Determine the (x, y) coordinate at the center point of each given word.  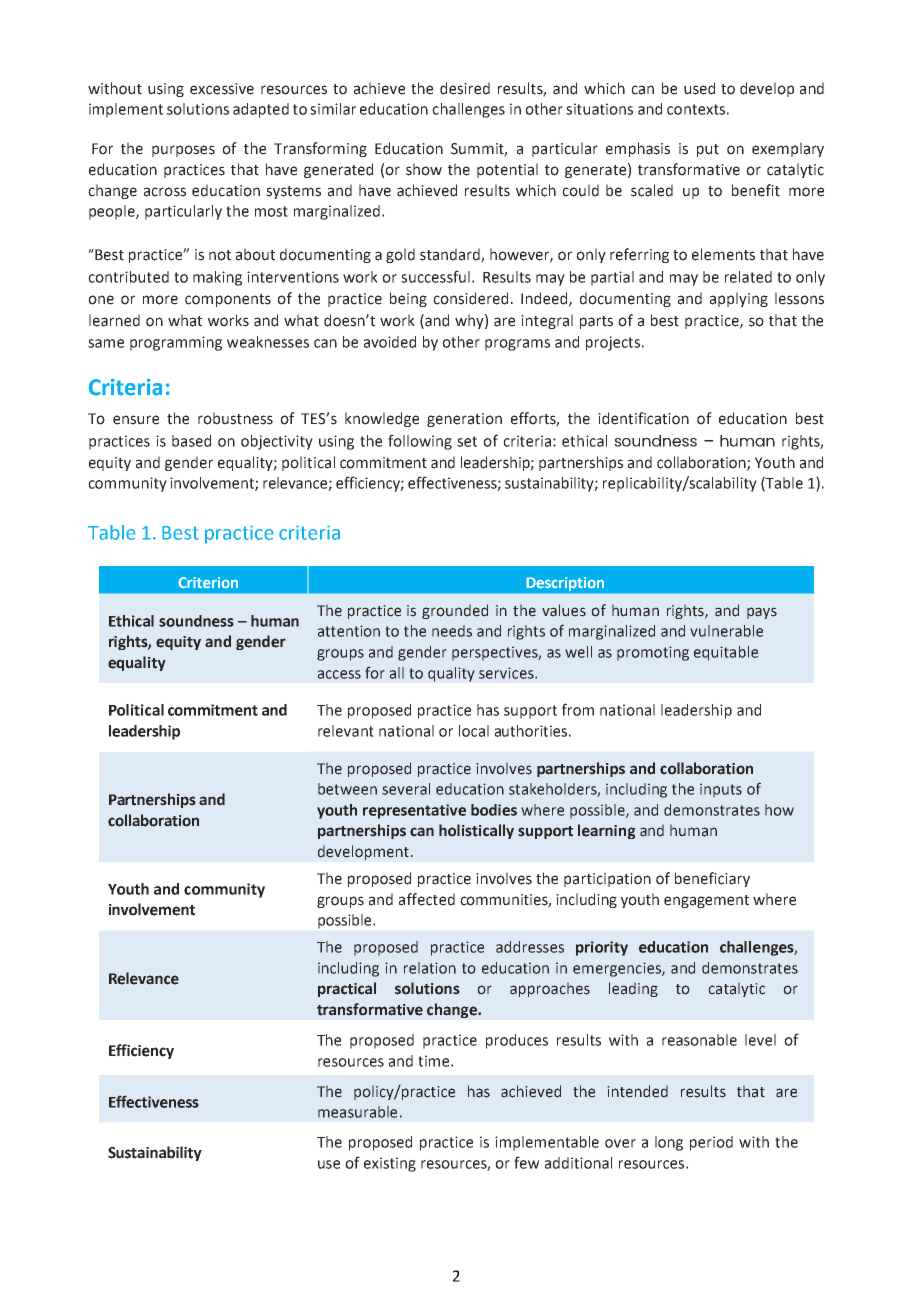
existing (390, 1164)
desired (465, 88)
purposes (183, 151)
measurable (357, 1112)
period (711, 1143)
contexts (696, 109)
